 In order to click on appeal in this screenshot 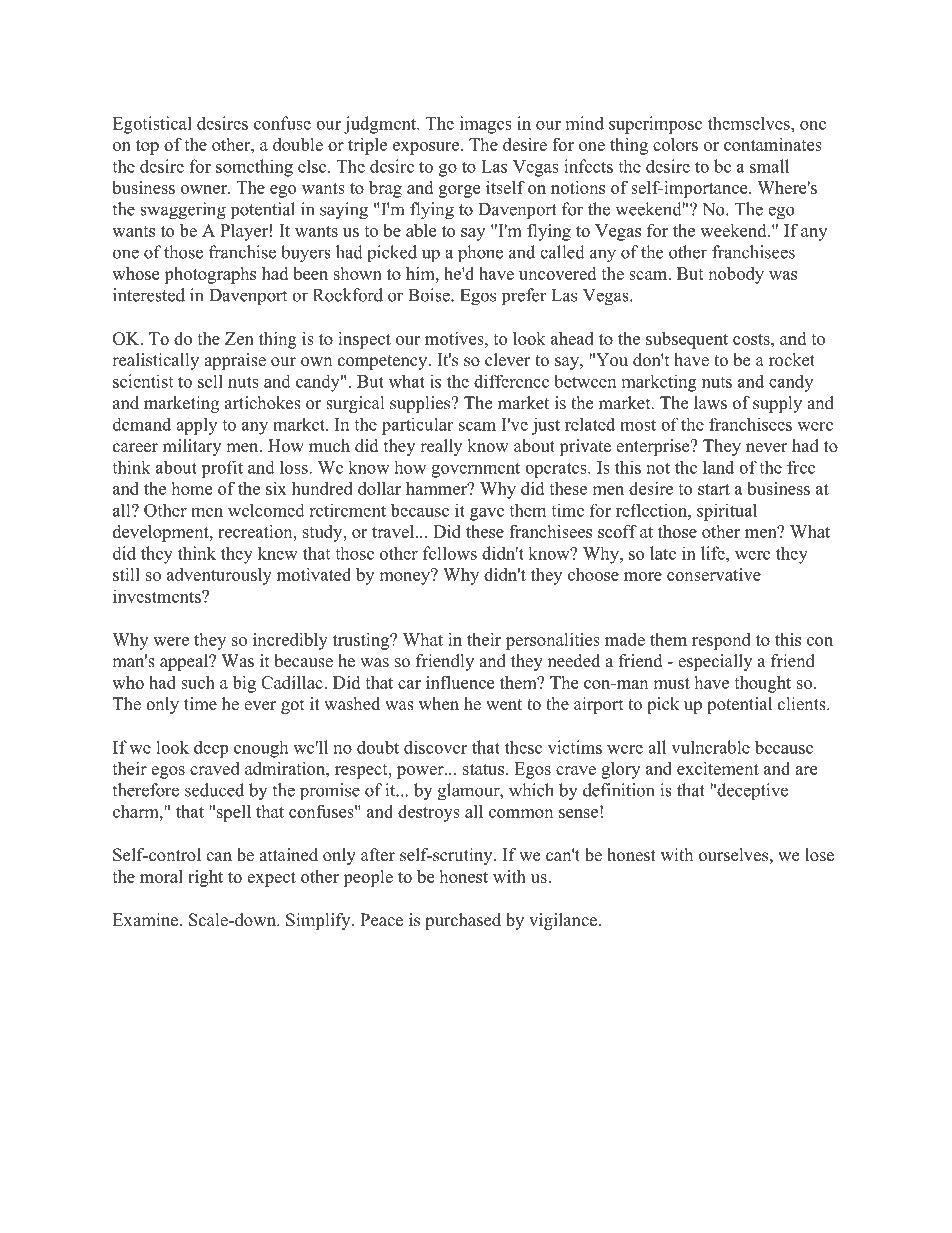, I will do `click(185, 662)`.
